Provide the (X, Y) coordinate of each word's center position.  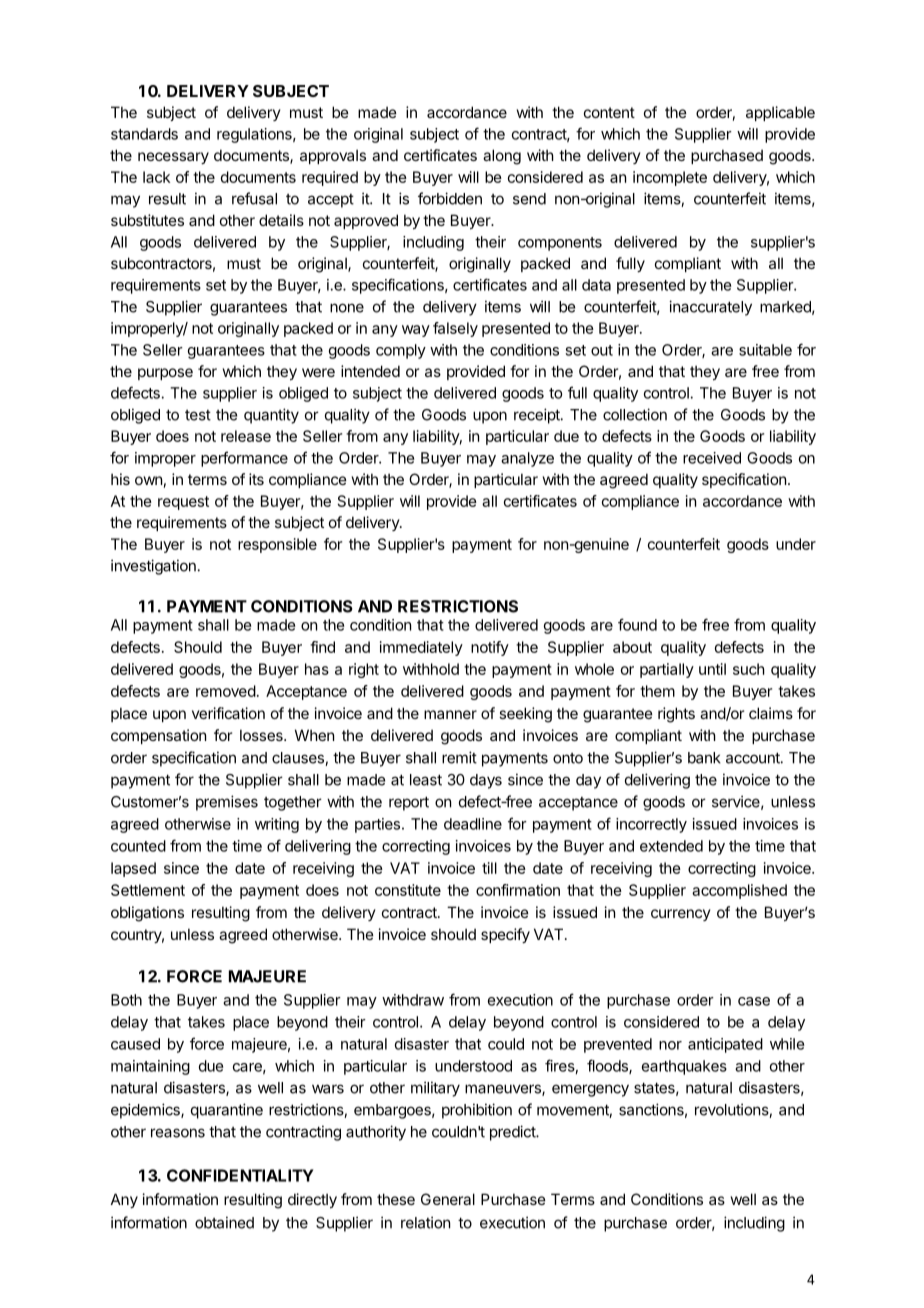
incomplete (670, 178)
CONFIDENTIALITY (240, 1175)
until (712, 669)
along (502, 157)
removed (226, 691)
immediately (421, 648)
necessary (173, 158)
